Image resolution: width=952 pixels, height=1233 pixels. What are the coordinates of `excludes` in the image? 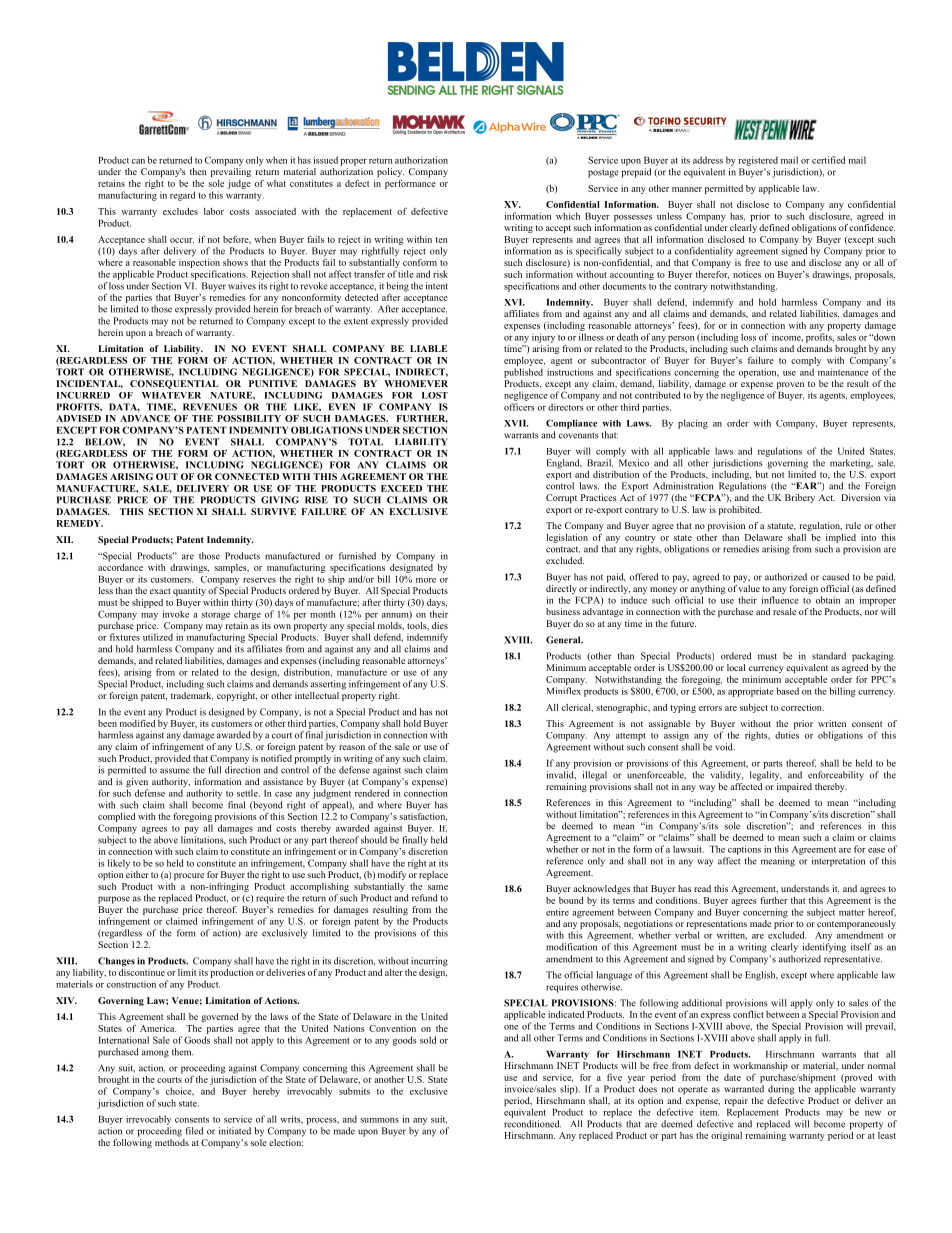 It's located at (180, 211).
